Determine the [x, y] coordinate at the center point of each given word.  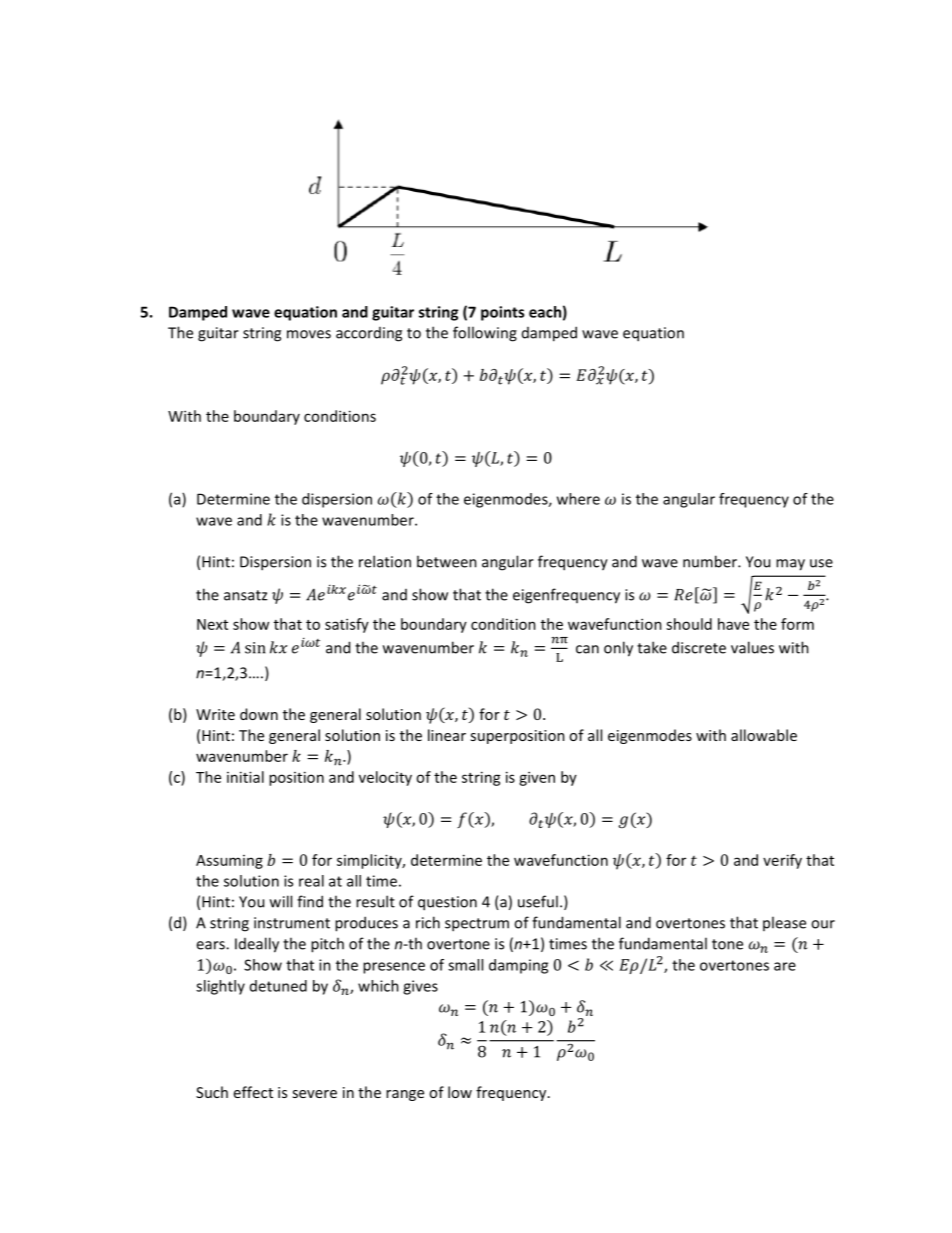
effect [253, 1092]
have [733, 624]
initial [245, 777]
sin [255, 648]
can [587, 649]
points [502, 313]
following [485, 334]
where [578, 499]
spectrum [477, 925]
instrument [292, 923]
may [790, 565]
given [537, 778]
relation [385, 561]
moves [309, 334]
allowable [764, 735]
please [784, 923]
